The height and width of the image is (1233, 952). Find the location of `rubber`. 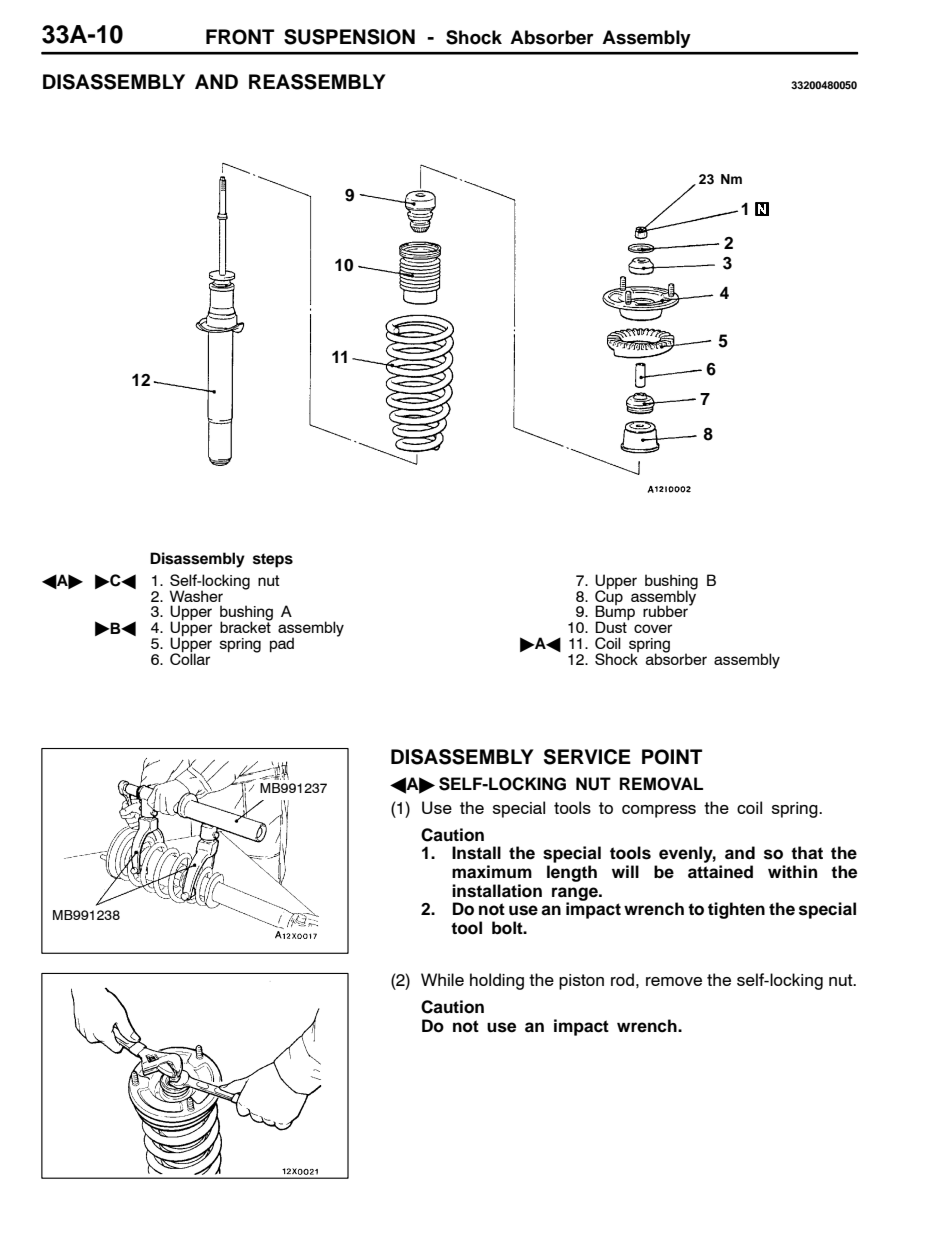

rubber is located at coordinates (666, 610).
